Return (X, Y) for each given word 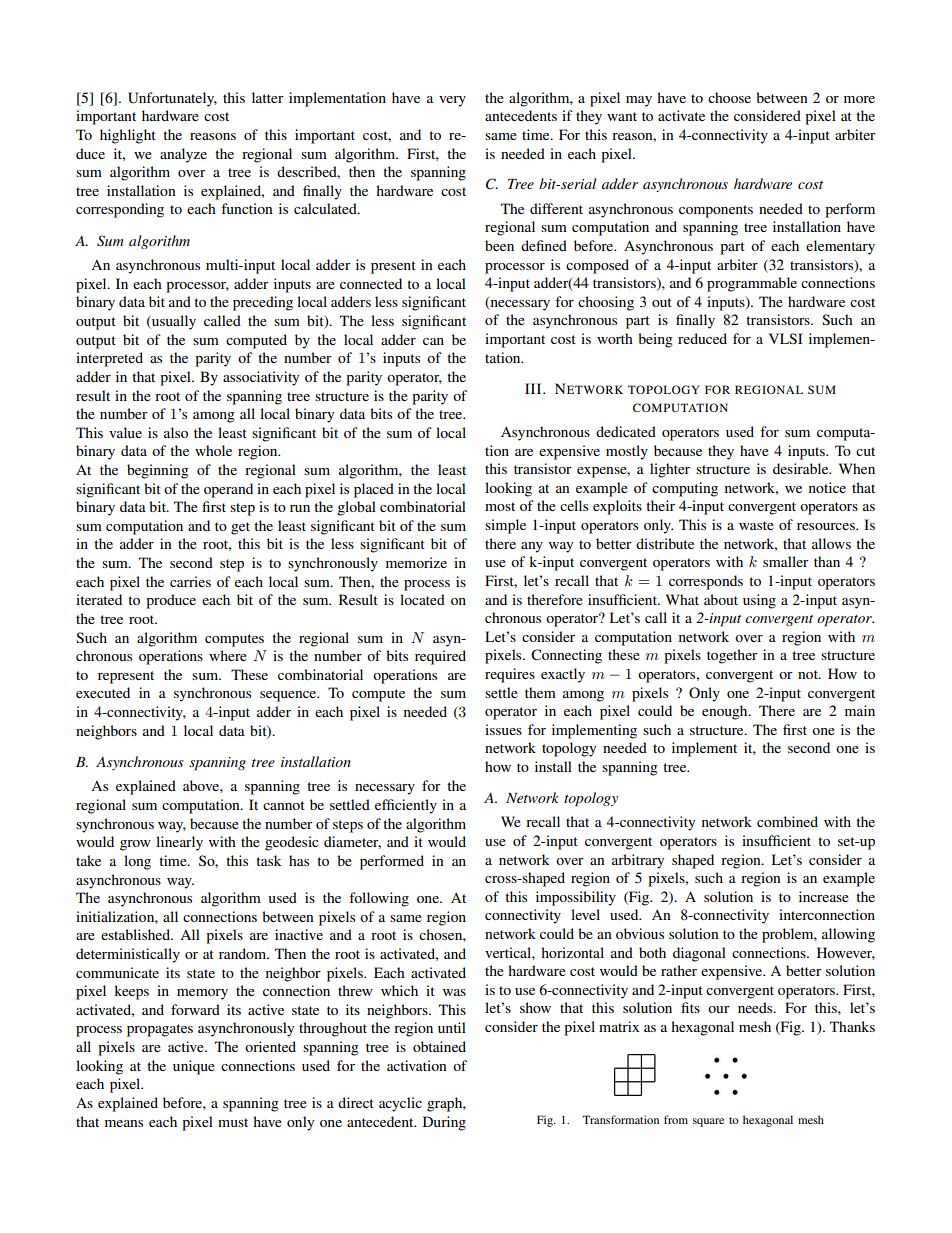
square (708, 1122)
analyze (183, 155)
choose (729, 97)
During (444, 1123)
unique (194, 1067)
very (452, 101)
